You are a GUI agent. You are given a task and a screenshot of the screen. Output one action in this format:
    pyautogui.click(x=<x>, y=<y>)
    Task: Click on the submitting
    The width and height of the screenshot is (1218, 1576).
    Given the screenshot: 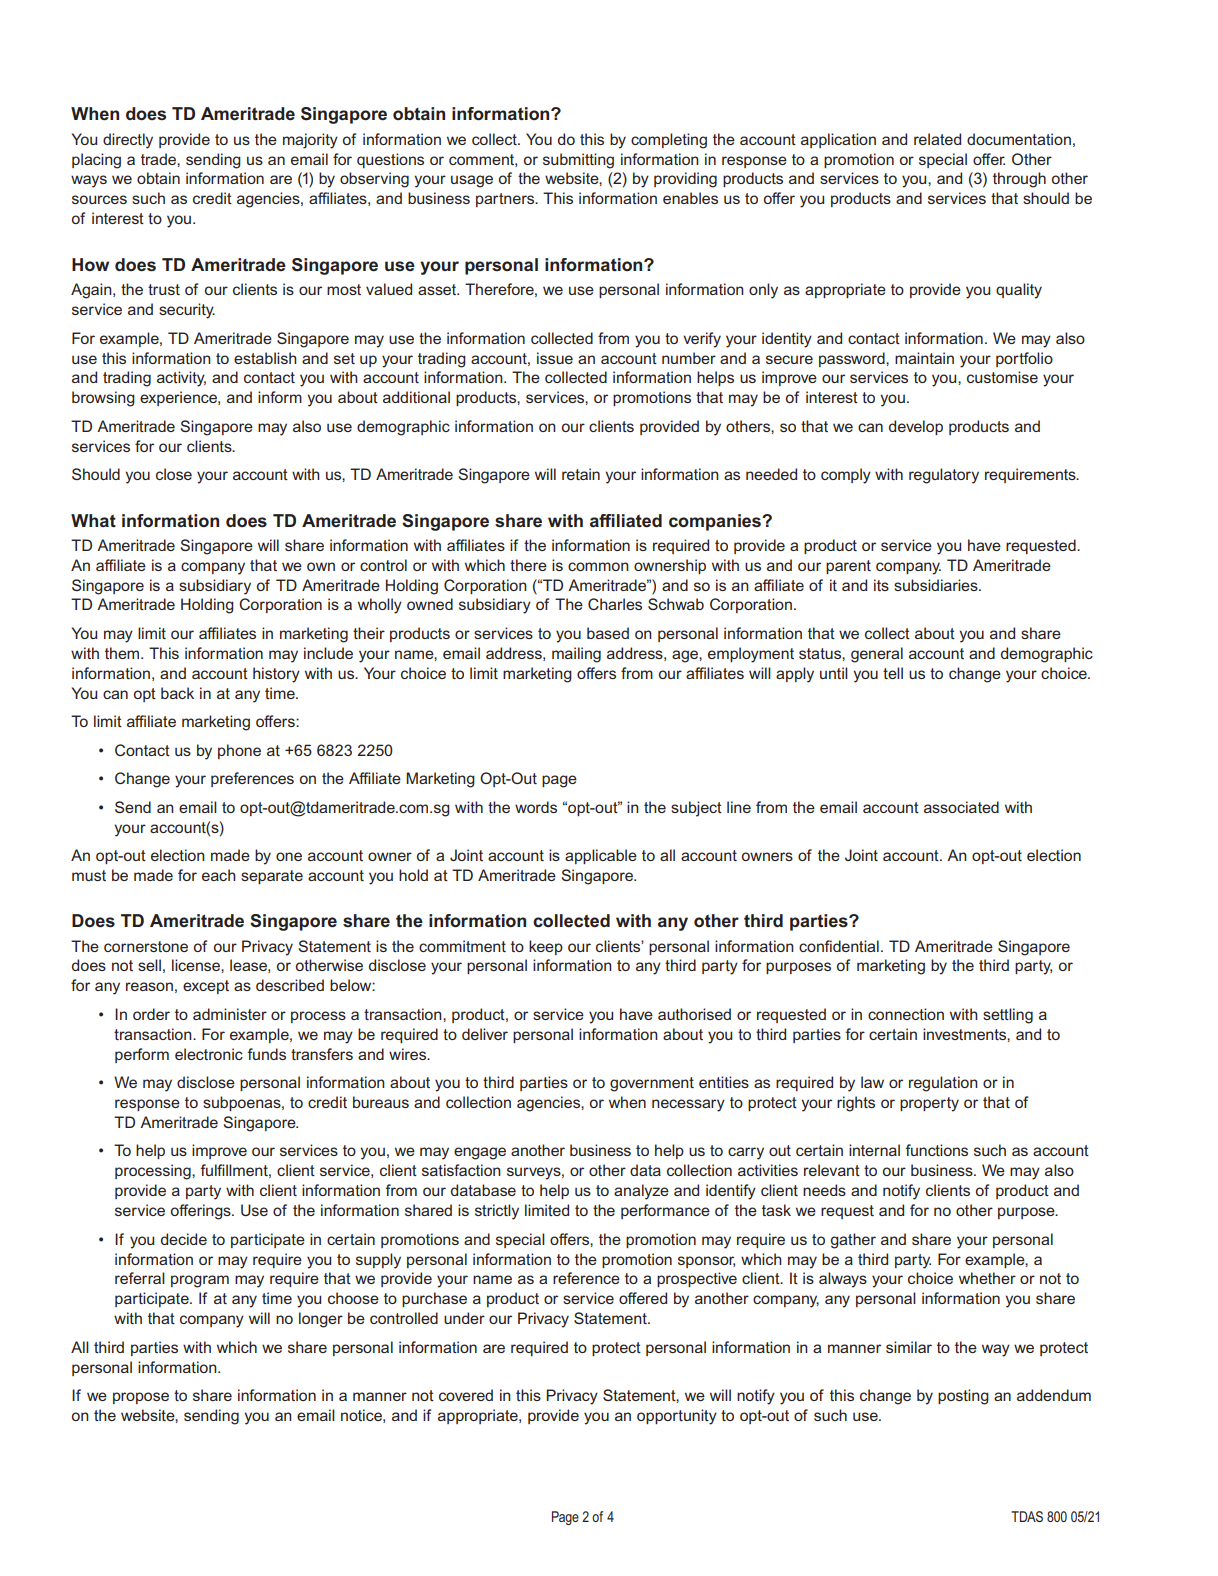 What is the action you would take?
    pyautogui.click(x=578, y=161)
